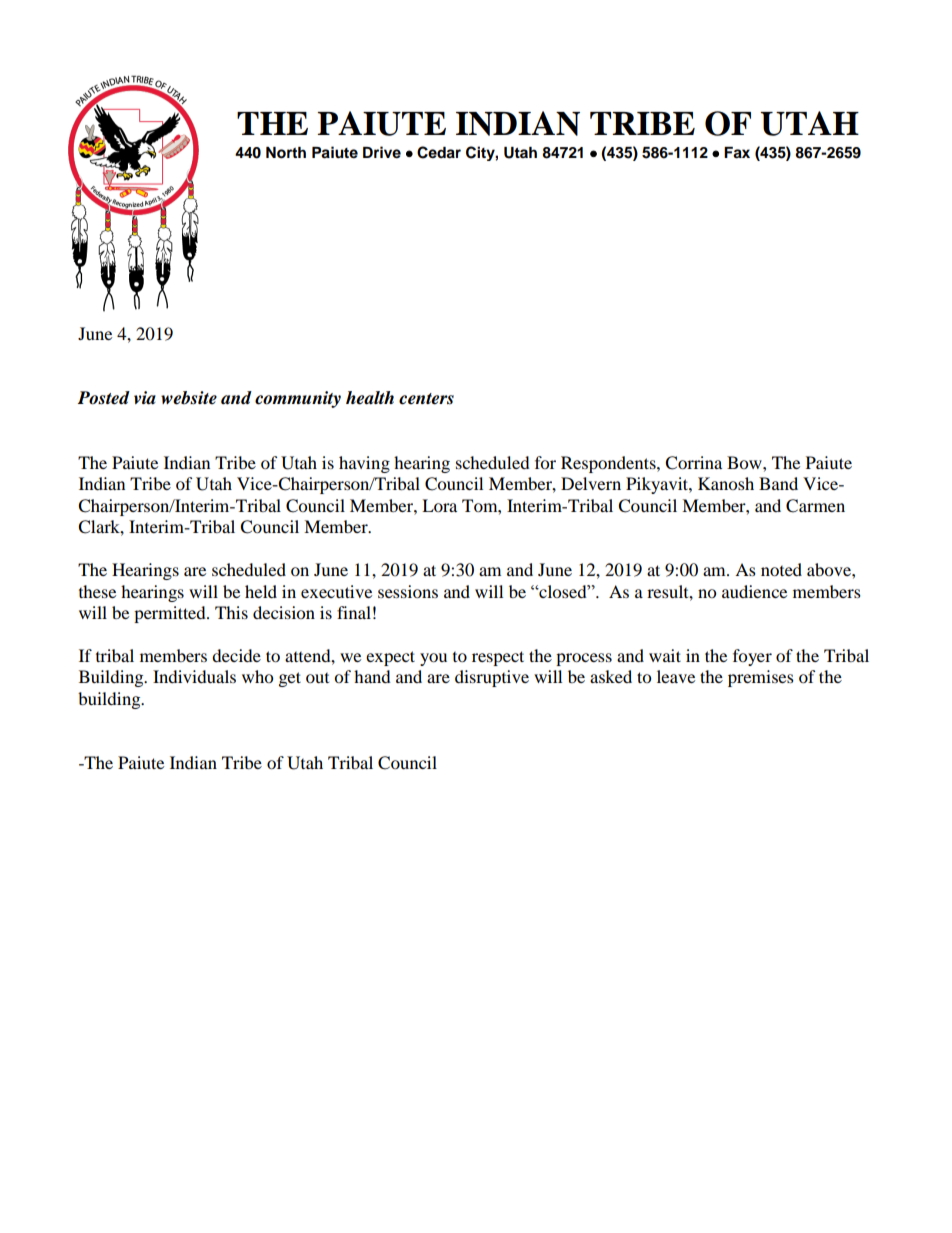  I want to click on Drive, so click(382, 152).
